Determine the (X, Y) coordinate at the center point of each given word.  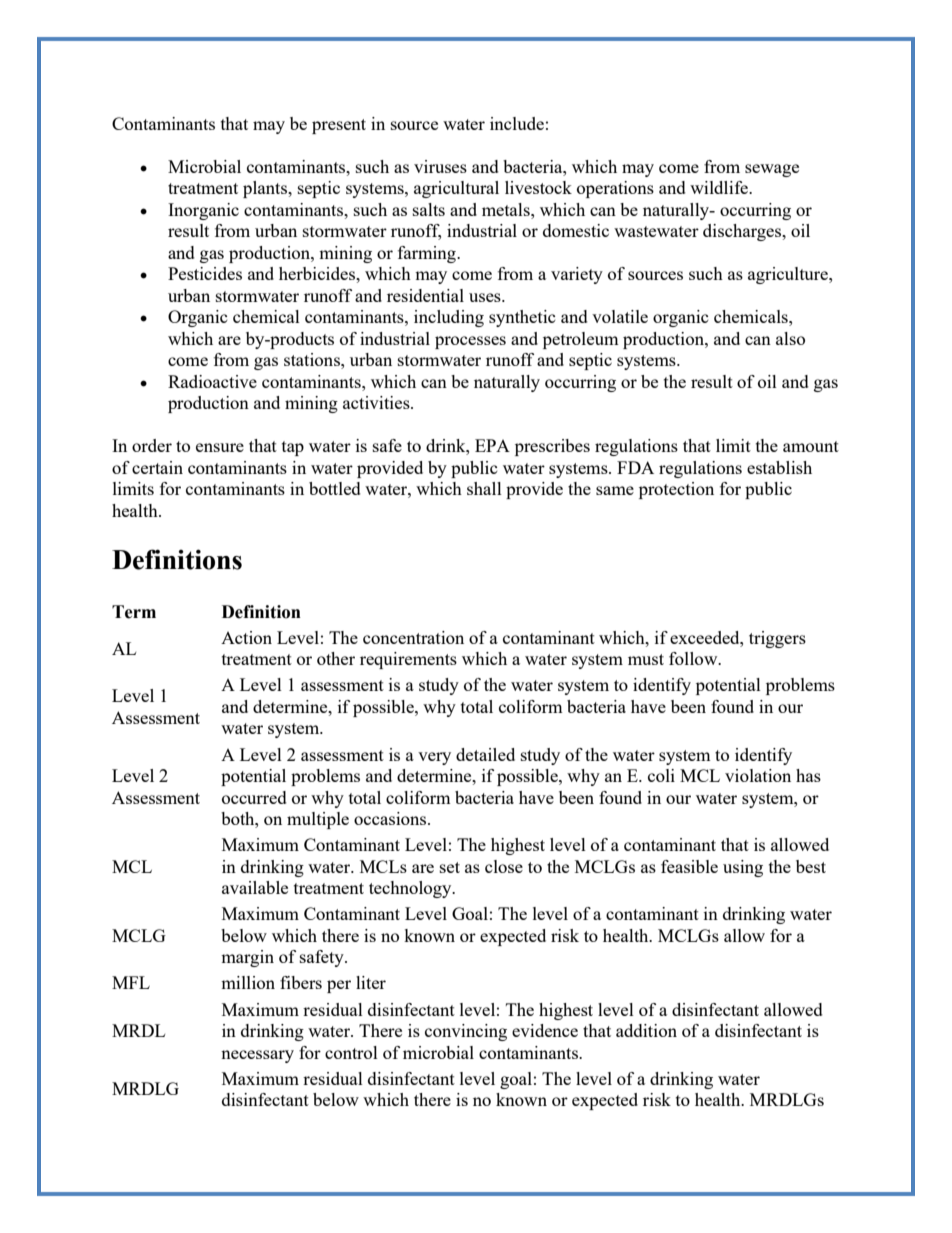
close (504, 866)
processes (470, 342)
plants (266, 189)
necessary (257, 1056)
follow (694, 658)
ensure (220, 447)
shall (484, 488)
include (517, 123)
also (790, 338)
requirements (408, 660)
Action (246, 637)
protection (676, 490)
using (743, 868)
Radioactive (212, 381)
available (255, 887)
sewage (772, 170)
